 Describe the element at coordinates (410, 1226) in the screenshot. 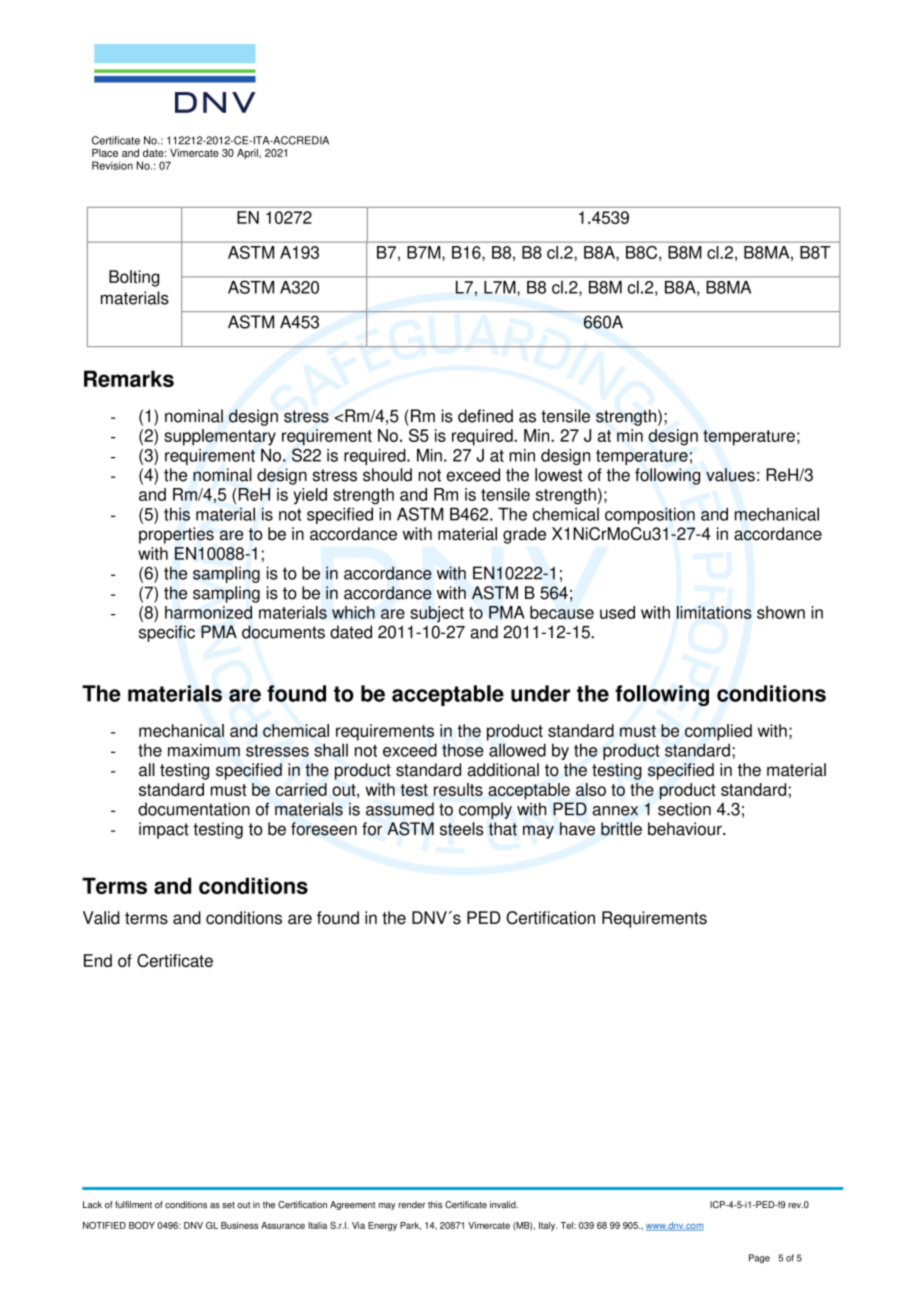

I see `Park` at that location.
